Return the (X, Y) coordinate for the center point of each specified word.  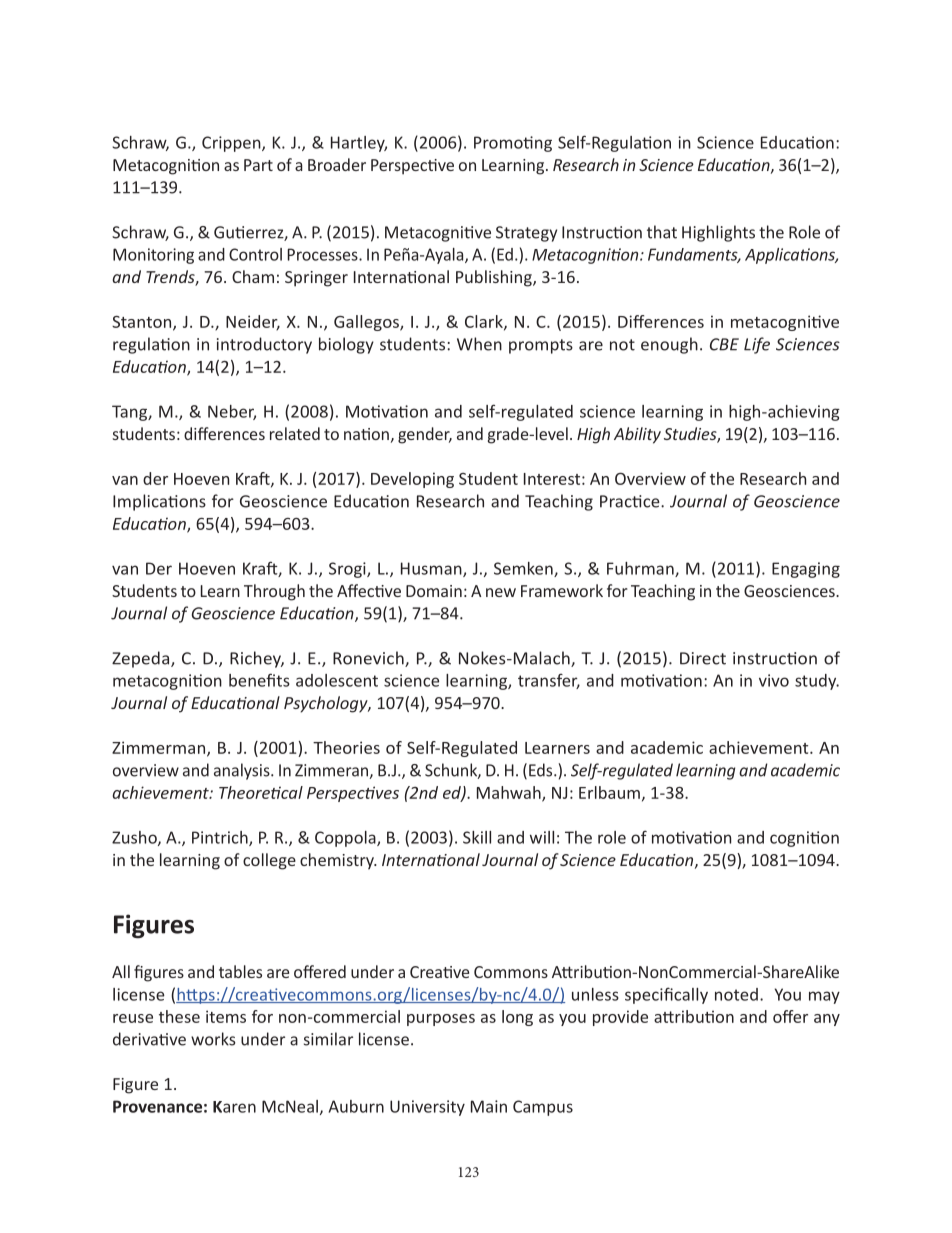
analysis (243, 771)
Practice (631, 501)
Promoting (513, 144)
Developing (412, 480)
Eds (542, 770)
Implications (159, 502)
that (662, 232)
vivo (774, 680)
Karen (234, 1107)
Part (258, 165)
